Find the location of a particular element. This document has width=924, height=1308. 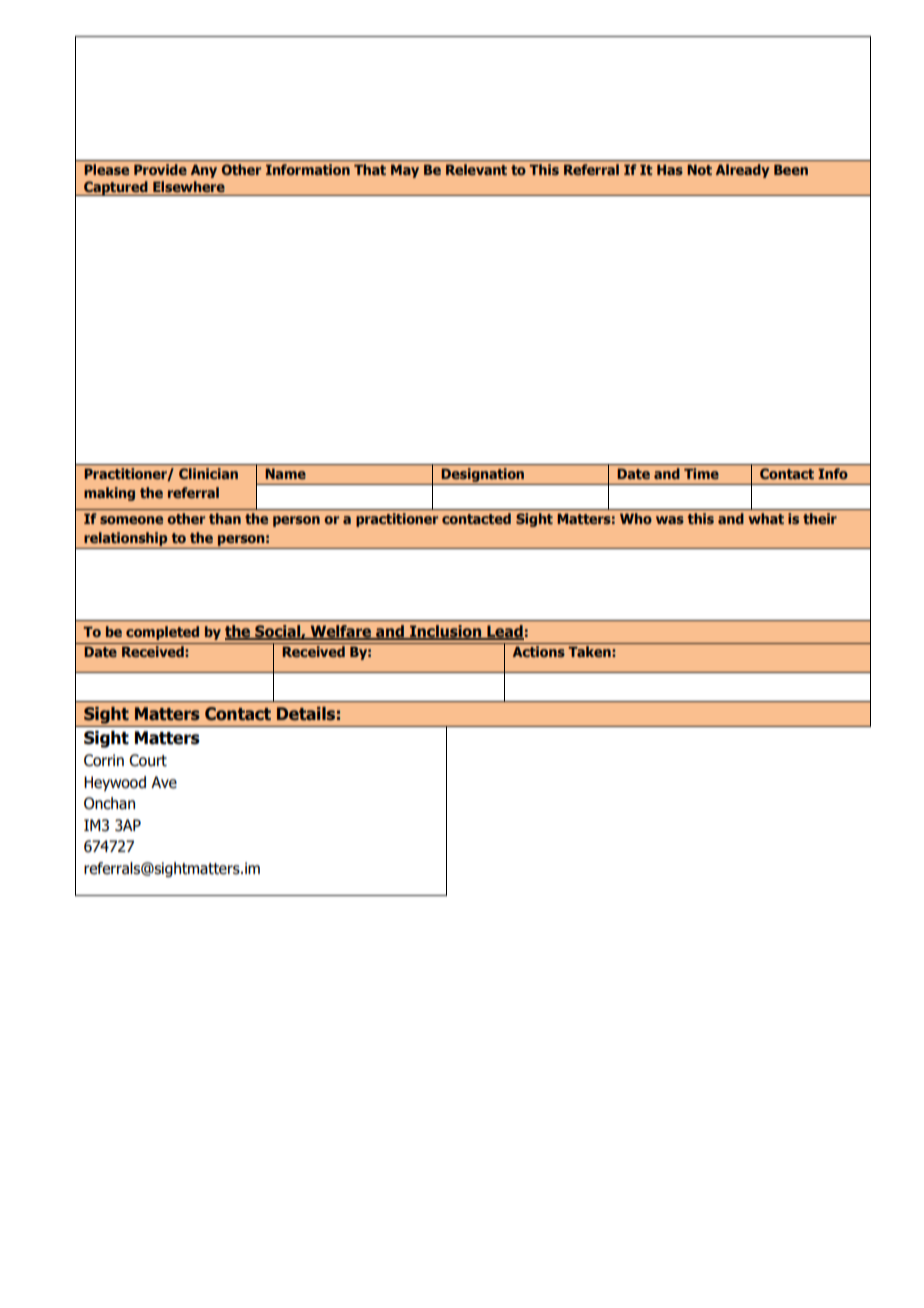

Court is located at coordinates (148, 760).
